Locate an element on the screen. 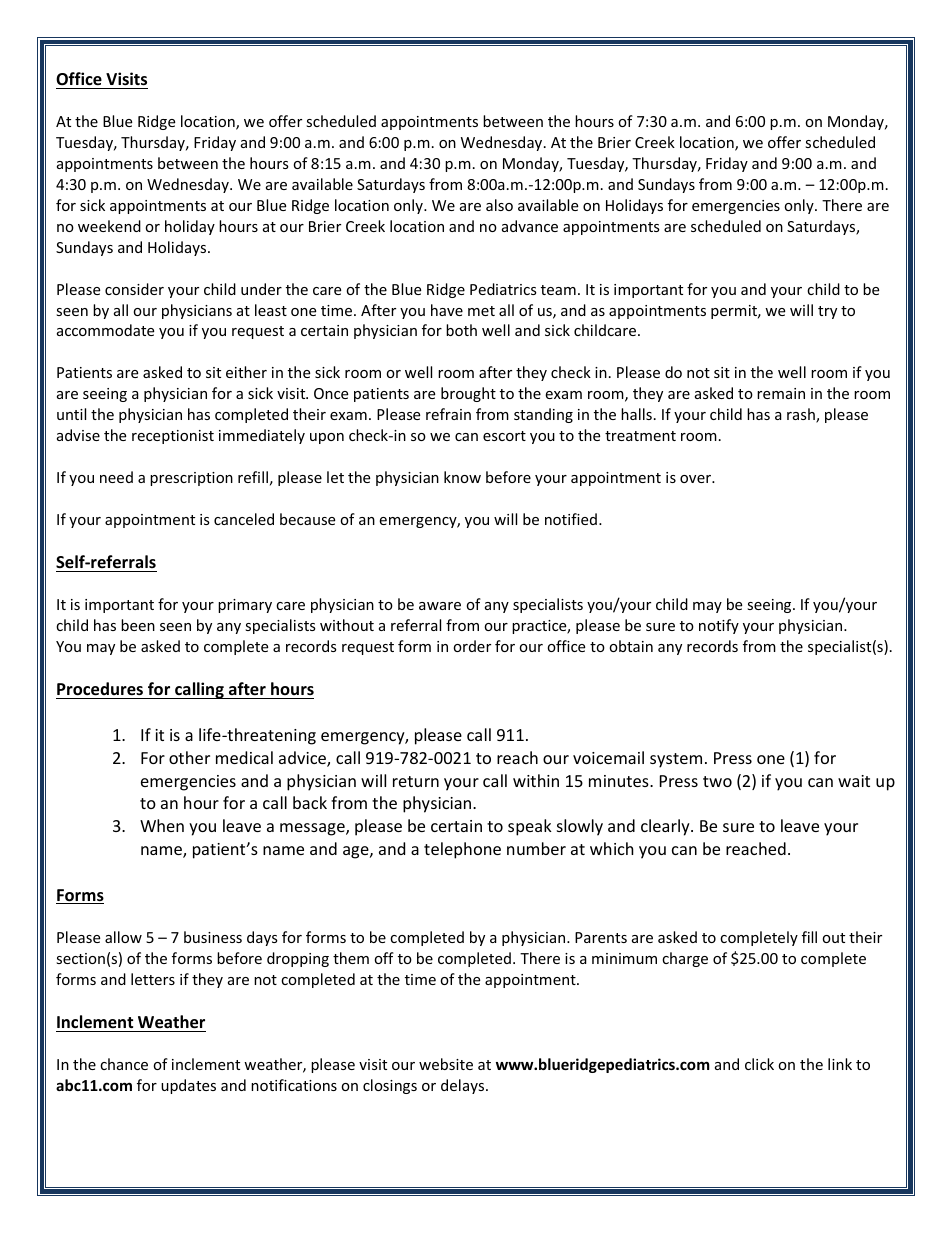 The image size is (952, 1233). chance is located at coordinates (124, 1064).
